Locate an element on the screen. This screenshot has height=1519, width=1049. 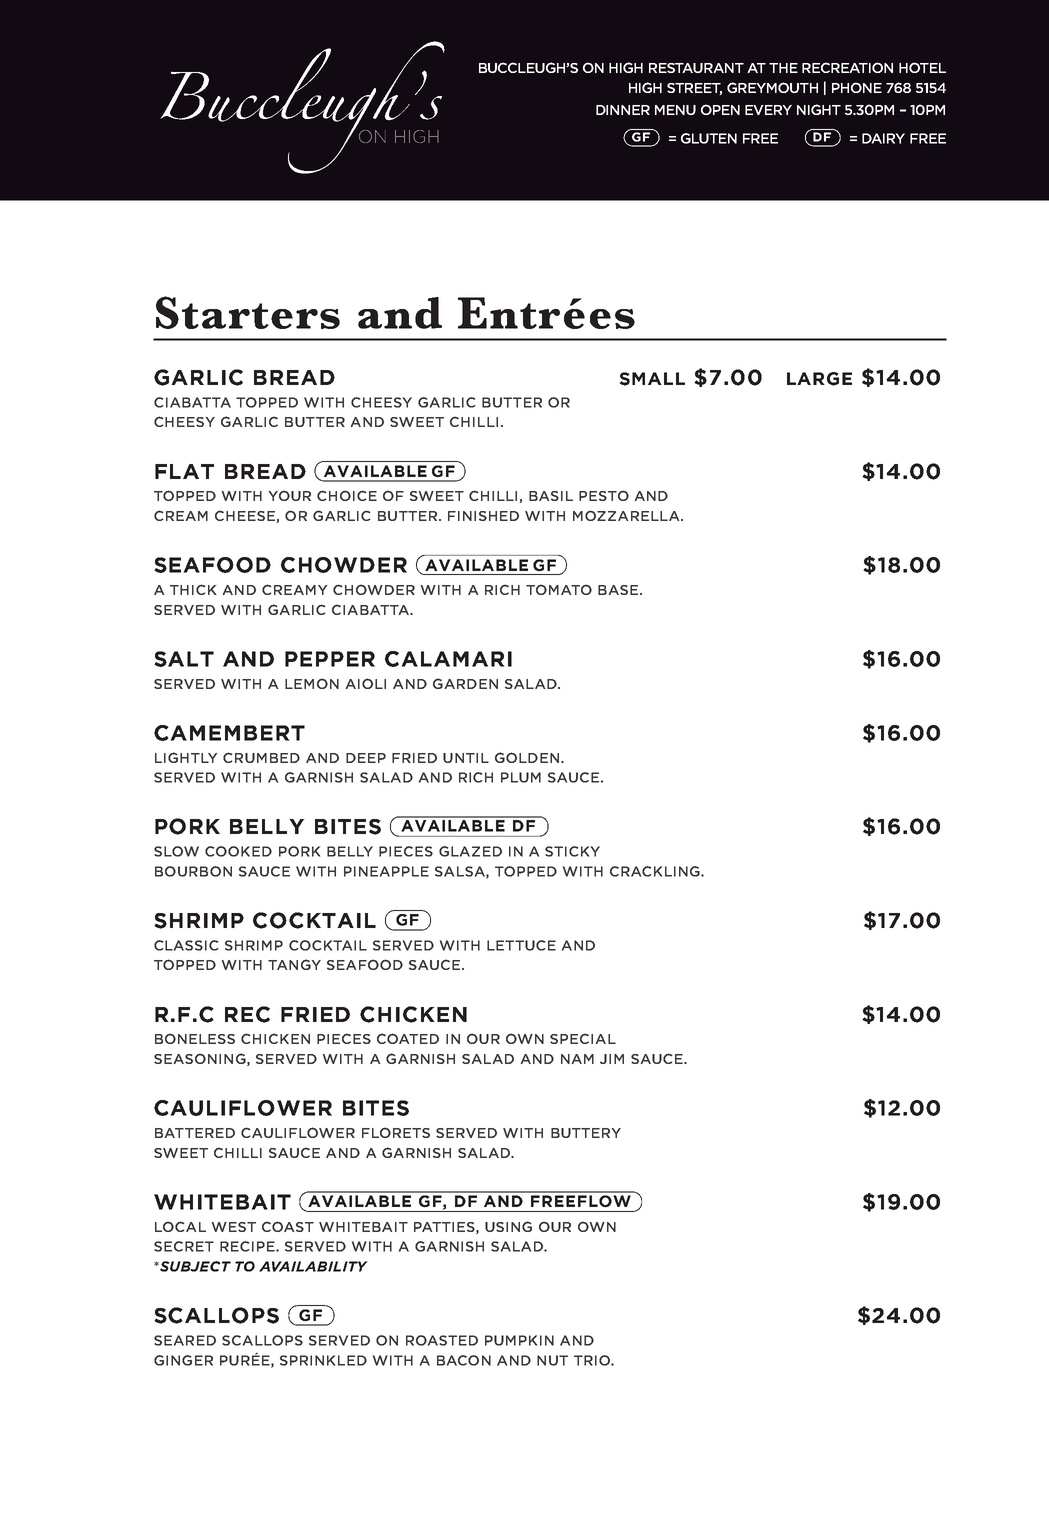
BASE is located at coordinates (618, 590).
